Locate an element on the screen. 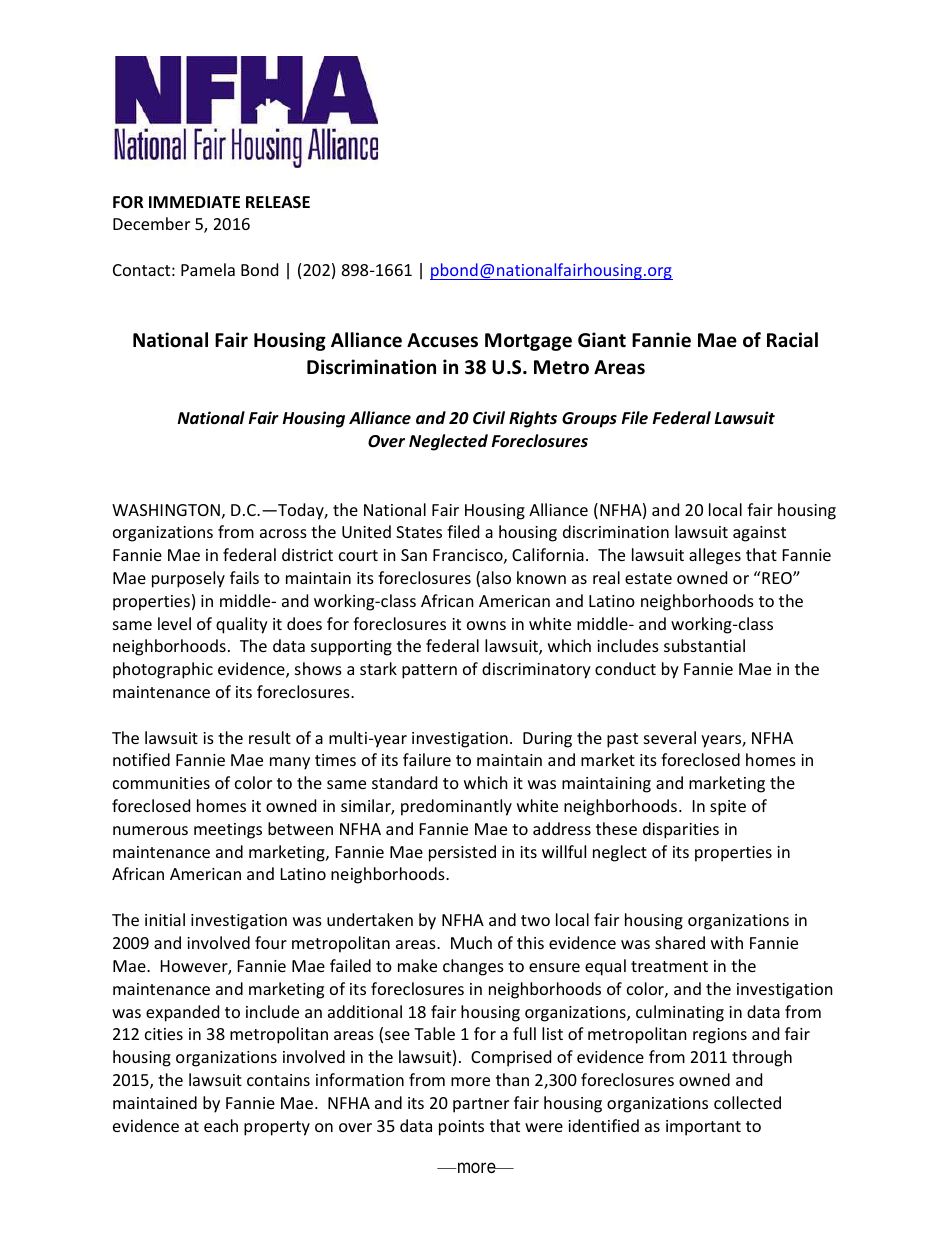  IMMEDIATE is located at coordinates (194, 202).
